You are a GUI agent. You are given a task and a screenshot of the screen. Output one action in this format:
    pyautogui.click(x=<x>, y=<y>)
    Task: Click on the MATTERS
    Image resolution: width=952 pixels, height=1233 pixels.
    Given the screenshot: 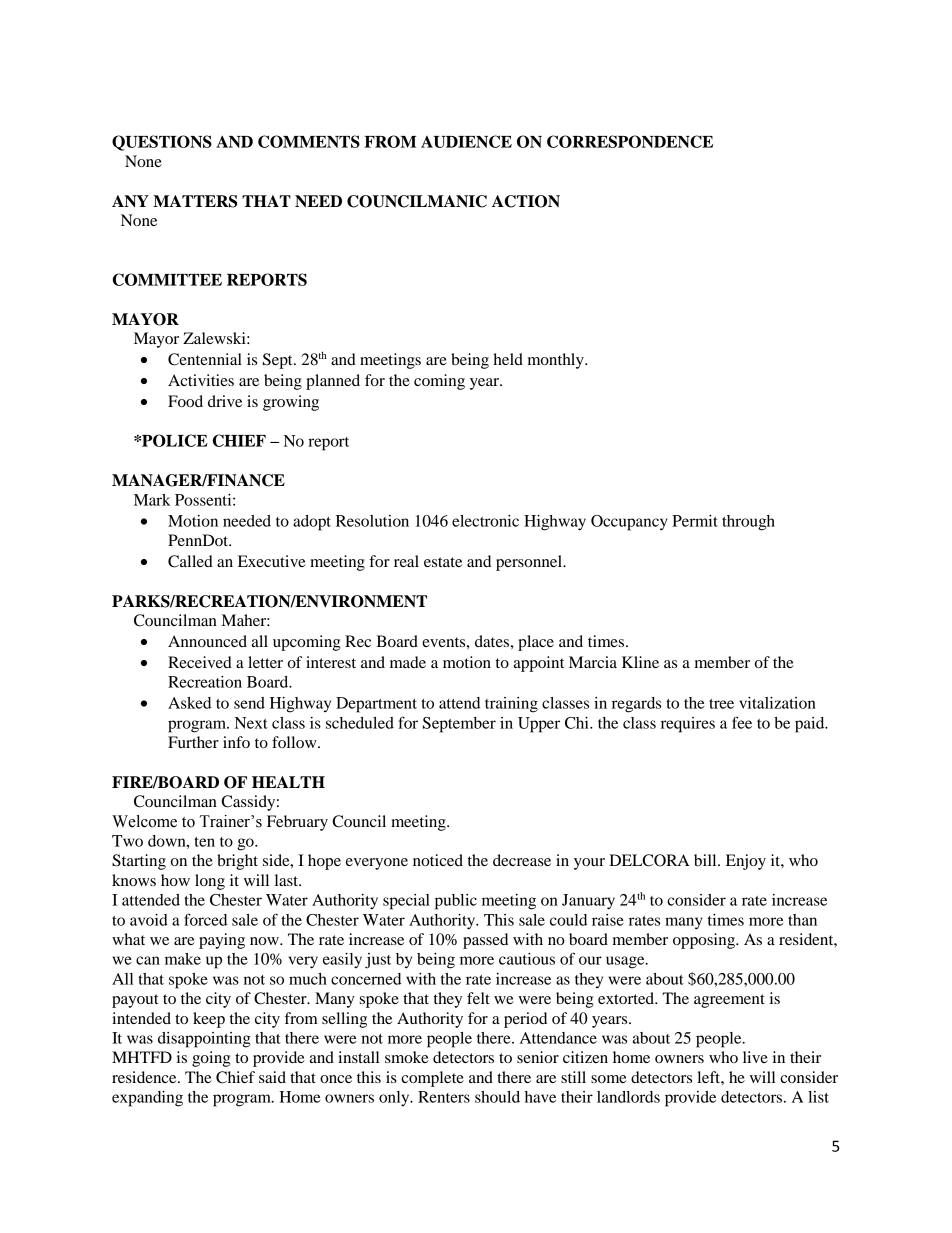 What is the action you would take?
    pyautogui.click(x=195, y=201)
